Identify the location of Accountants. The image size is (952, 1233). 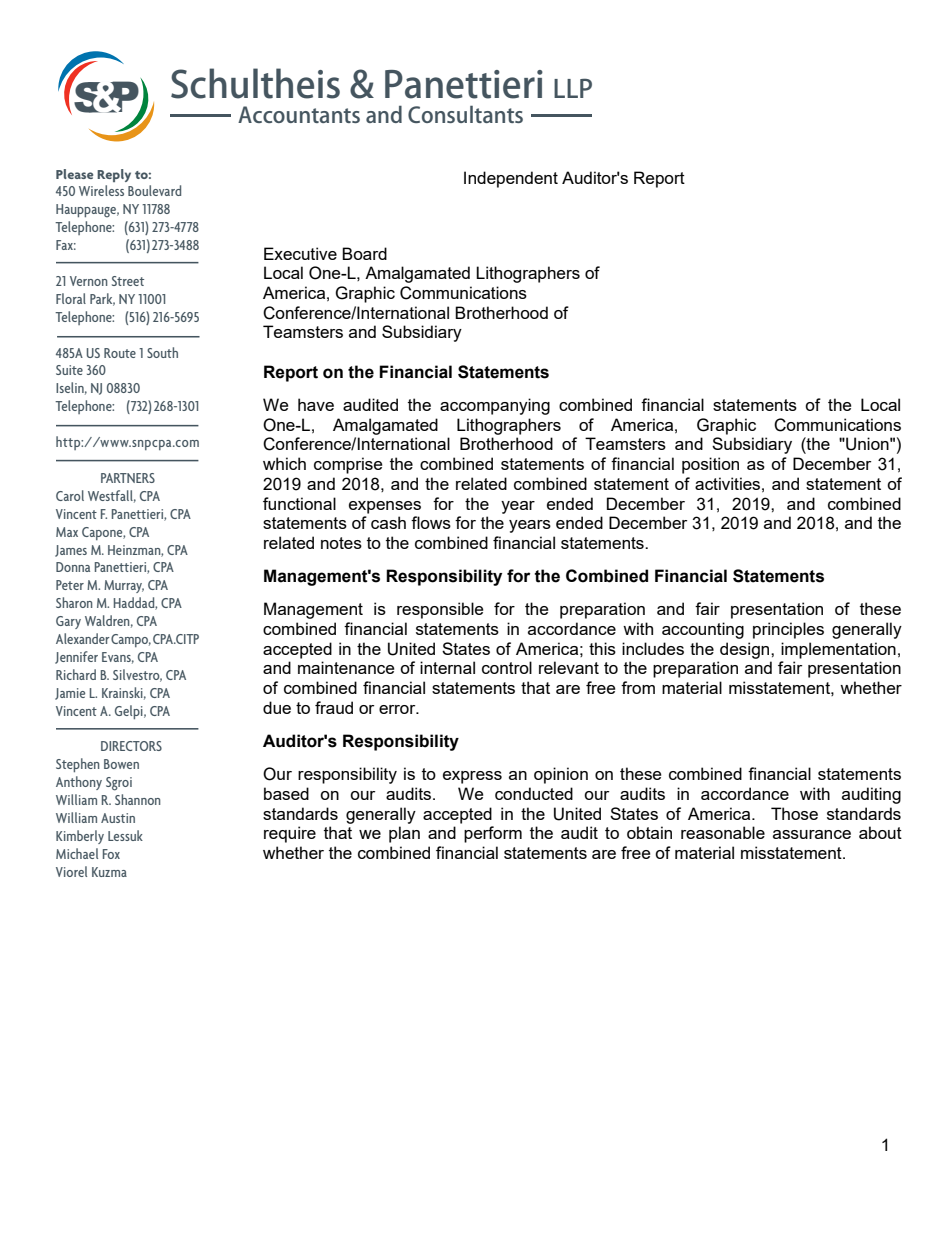
(299, 114).
